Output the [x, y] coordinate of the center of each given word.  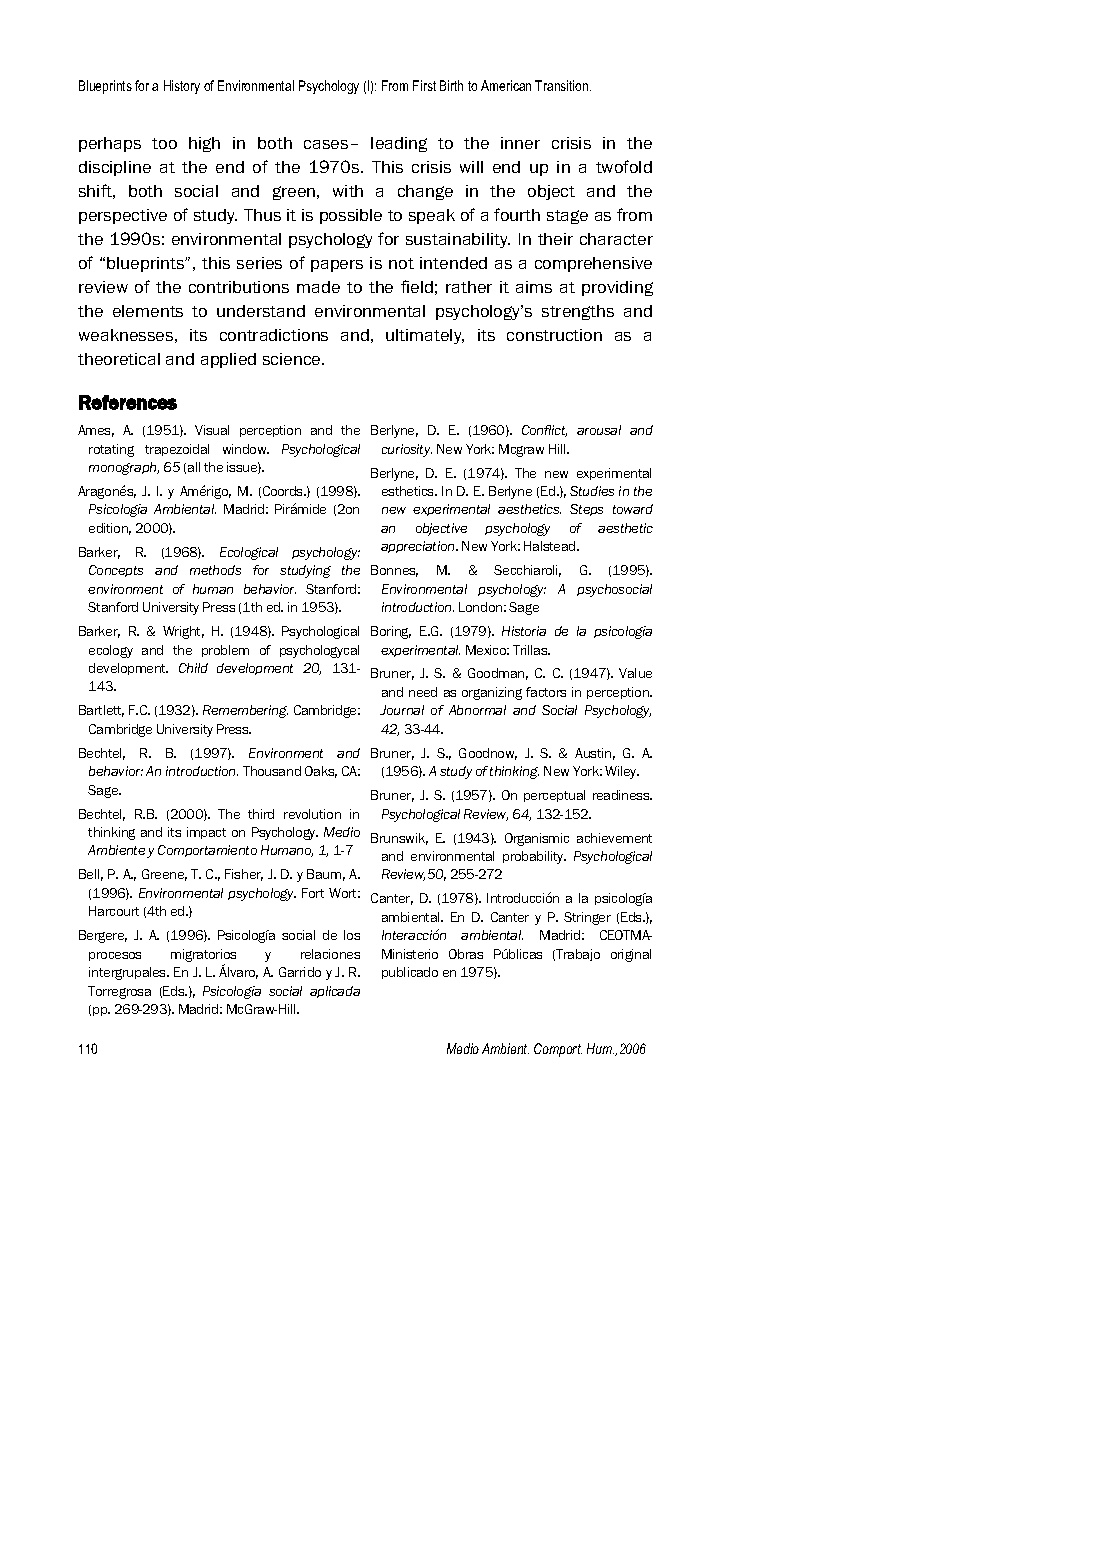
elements [148, 311]
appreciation [419, 547]
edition [110, 529]
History [182, 87]
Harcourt [114, 911]
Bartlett [101, 711]
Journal [402, 710]
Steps [586, 510]
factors [546, 692]
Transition [563, 85]
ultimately [425, 336]
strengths [578, 312]
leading [399, 144]
